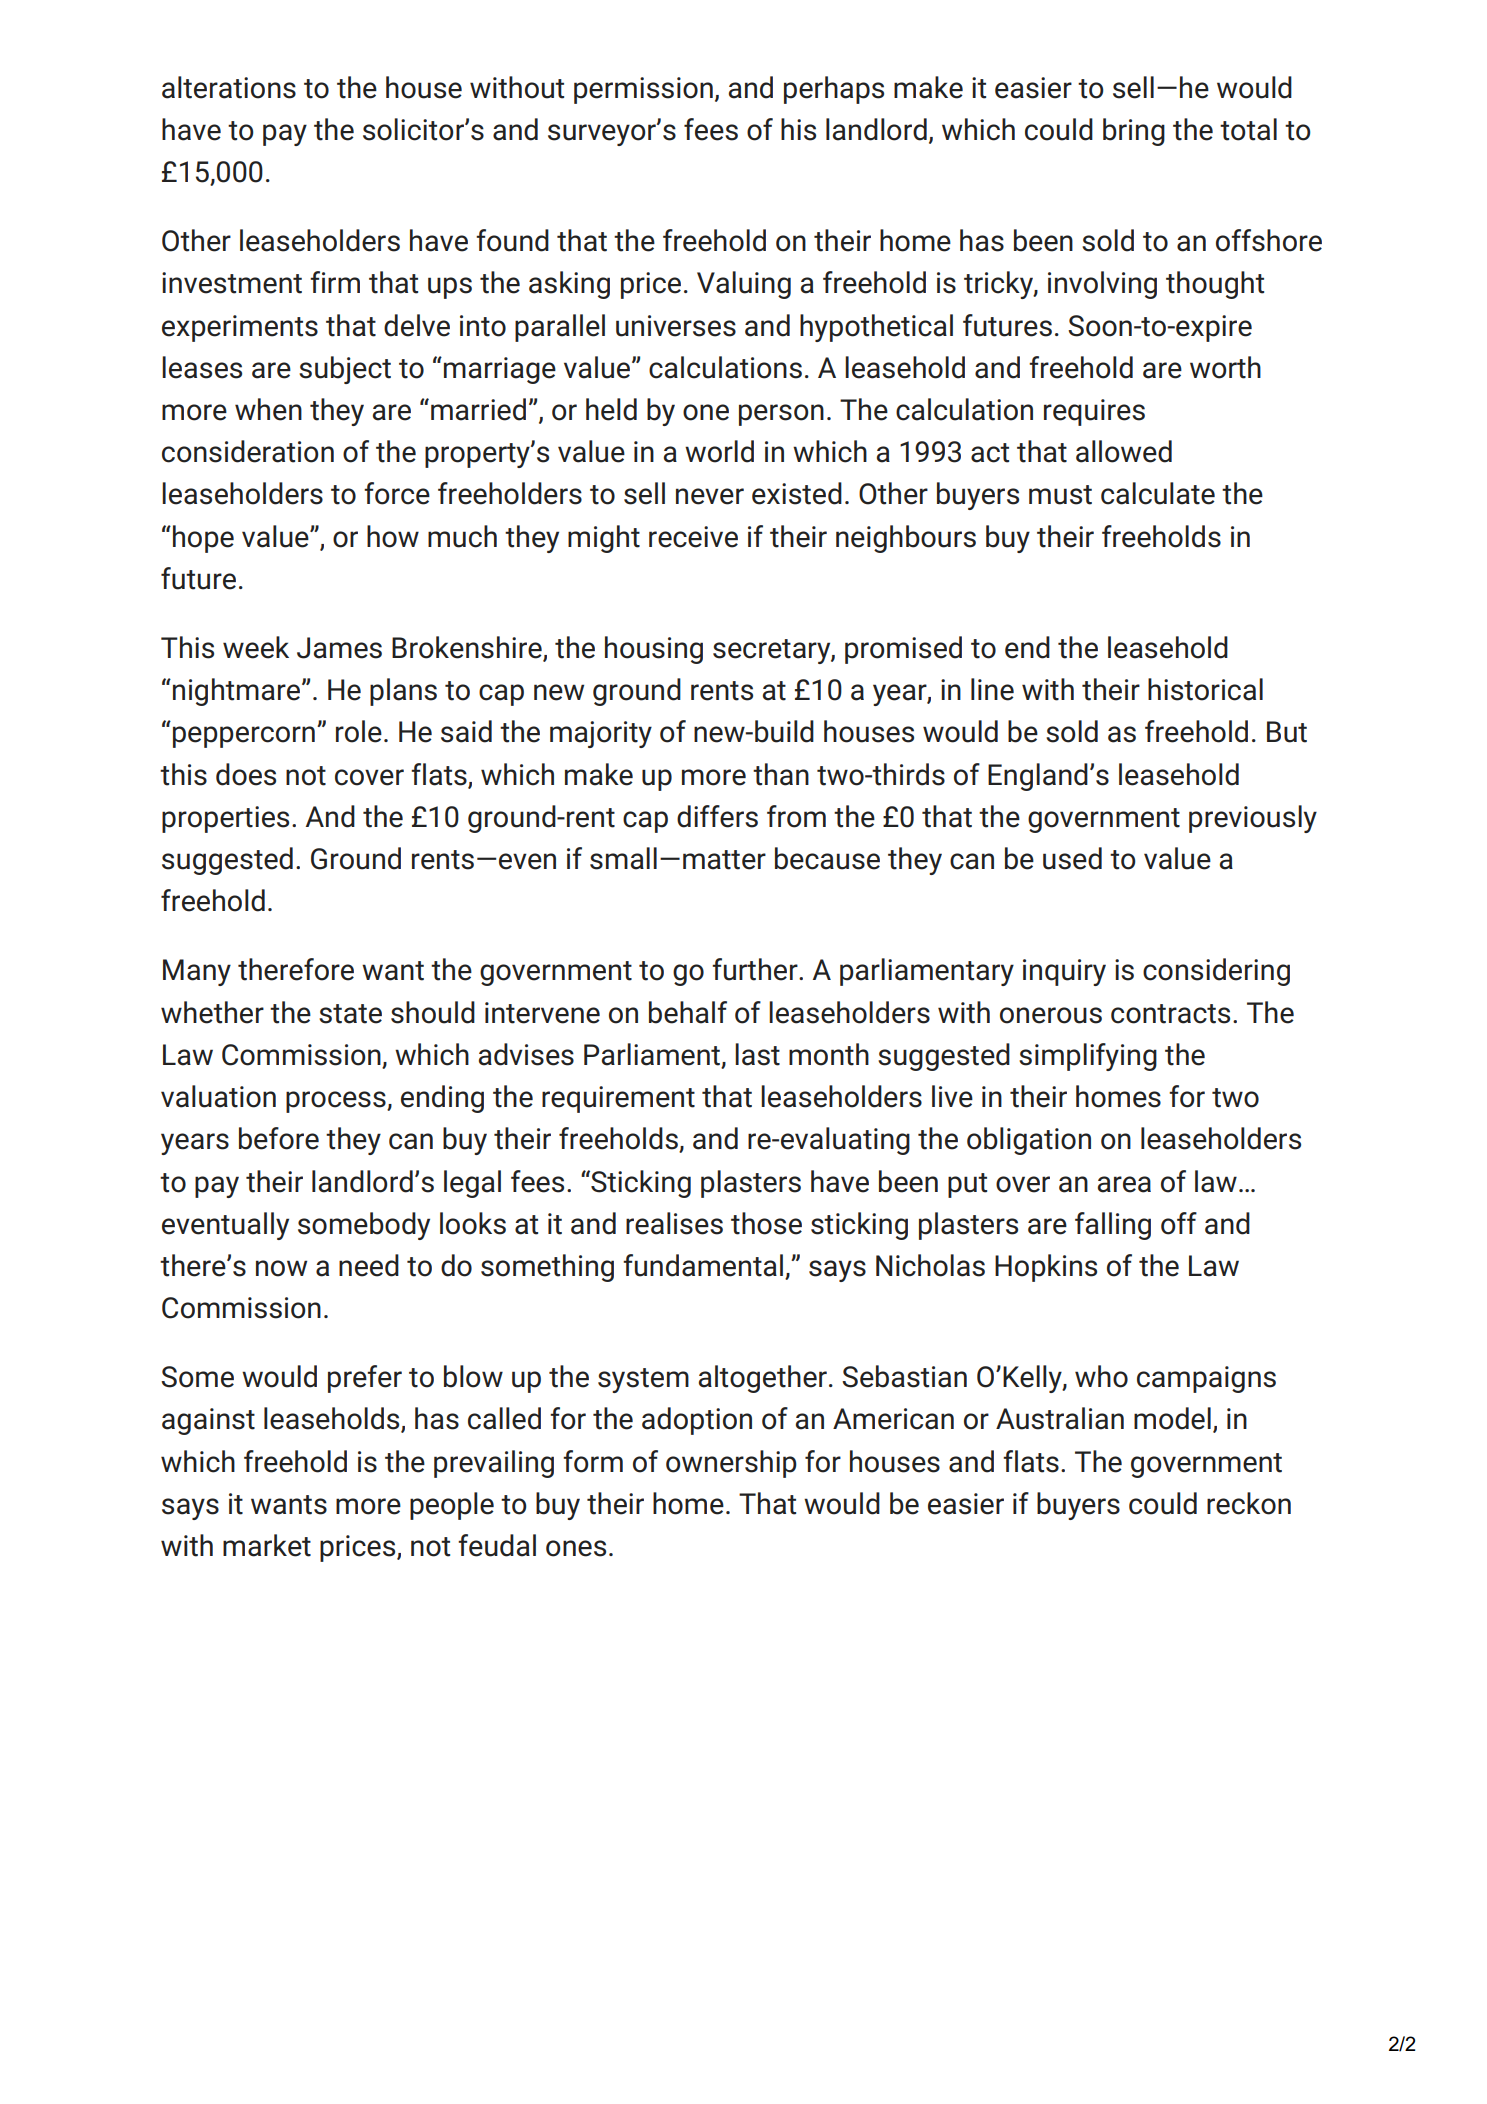 The image size is (1487, 2104). What do you see at coordinates (719, 451) in the screenshot?
I see `world` at bounding box center [719, 451].
